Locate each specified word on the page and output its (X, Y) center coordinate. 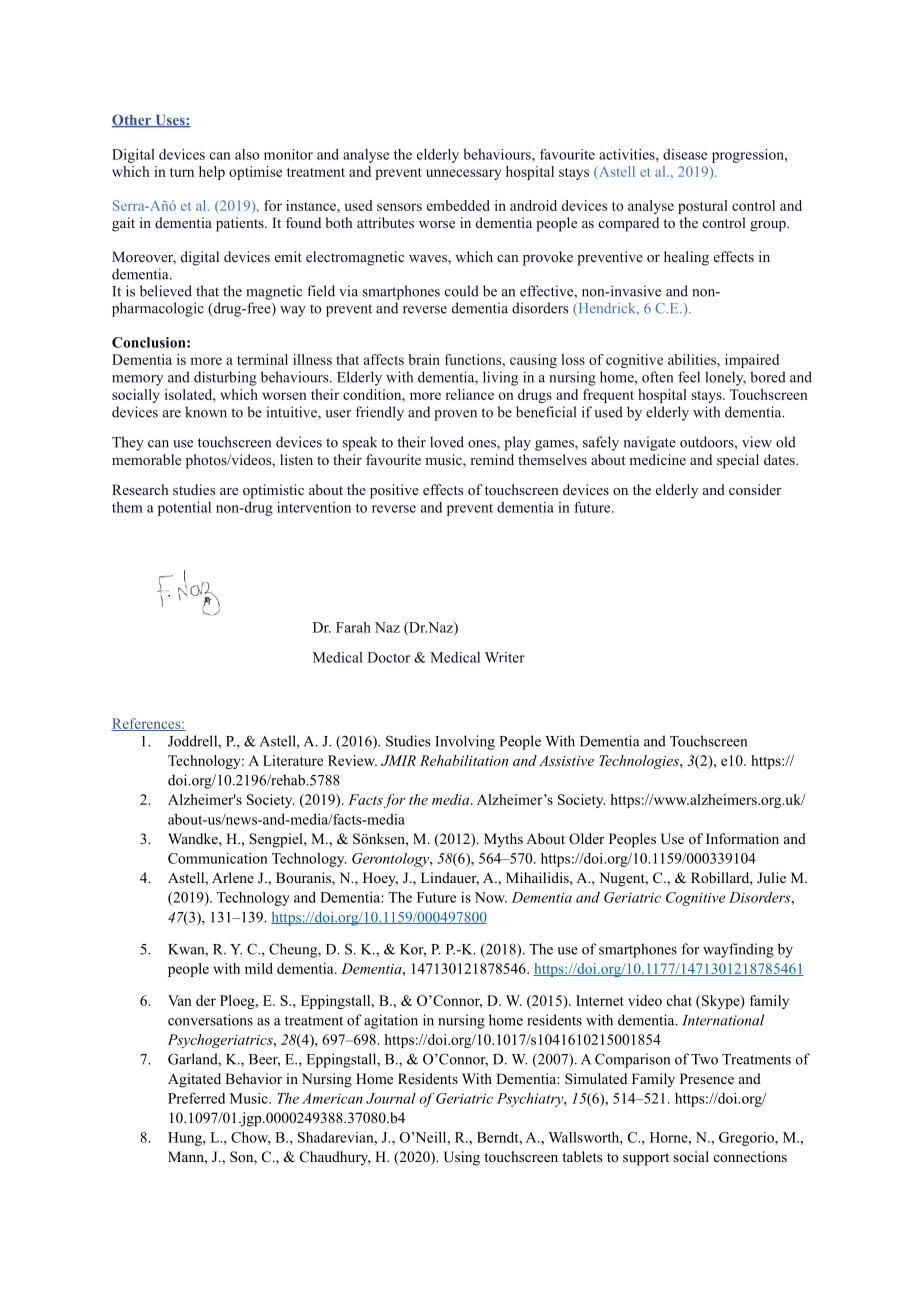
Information (742, 838)
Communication (218, 858)
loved (447, 442)
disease (685, 154)
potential (184, 509)
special (738, 461)
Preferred (196, 1098)
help (212, 173)
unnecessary (463, 174)
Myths (503, 840)
